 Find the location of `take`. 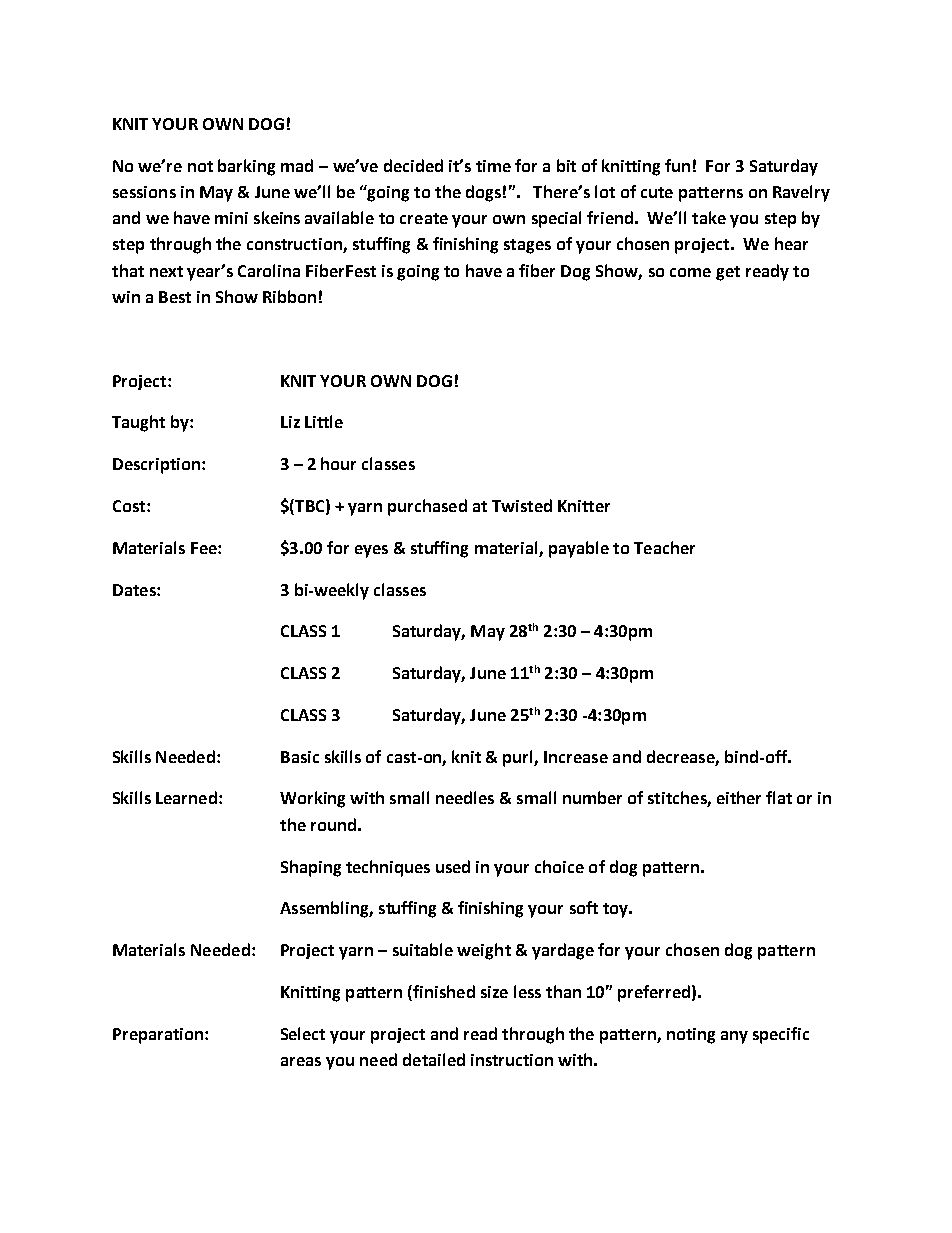

take is located at coordinates (709, 217).
